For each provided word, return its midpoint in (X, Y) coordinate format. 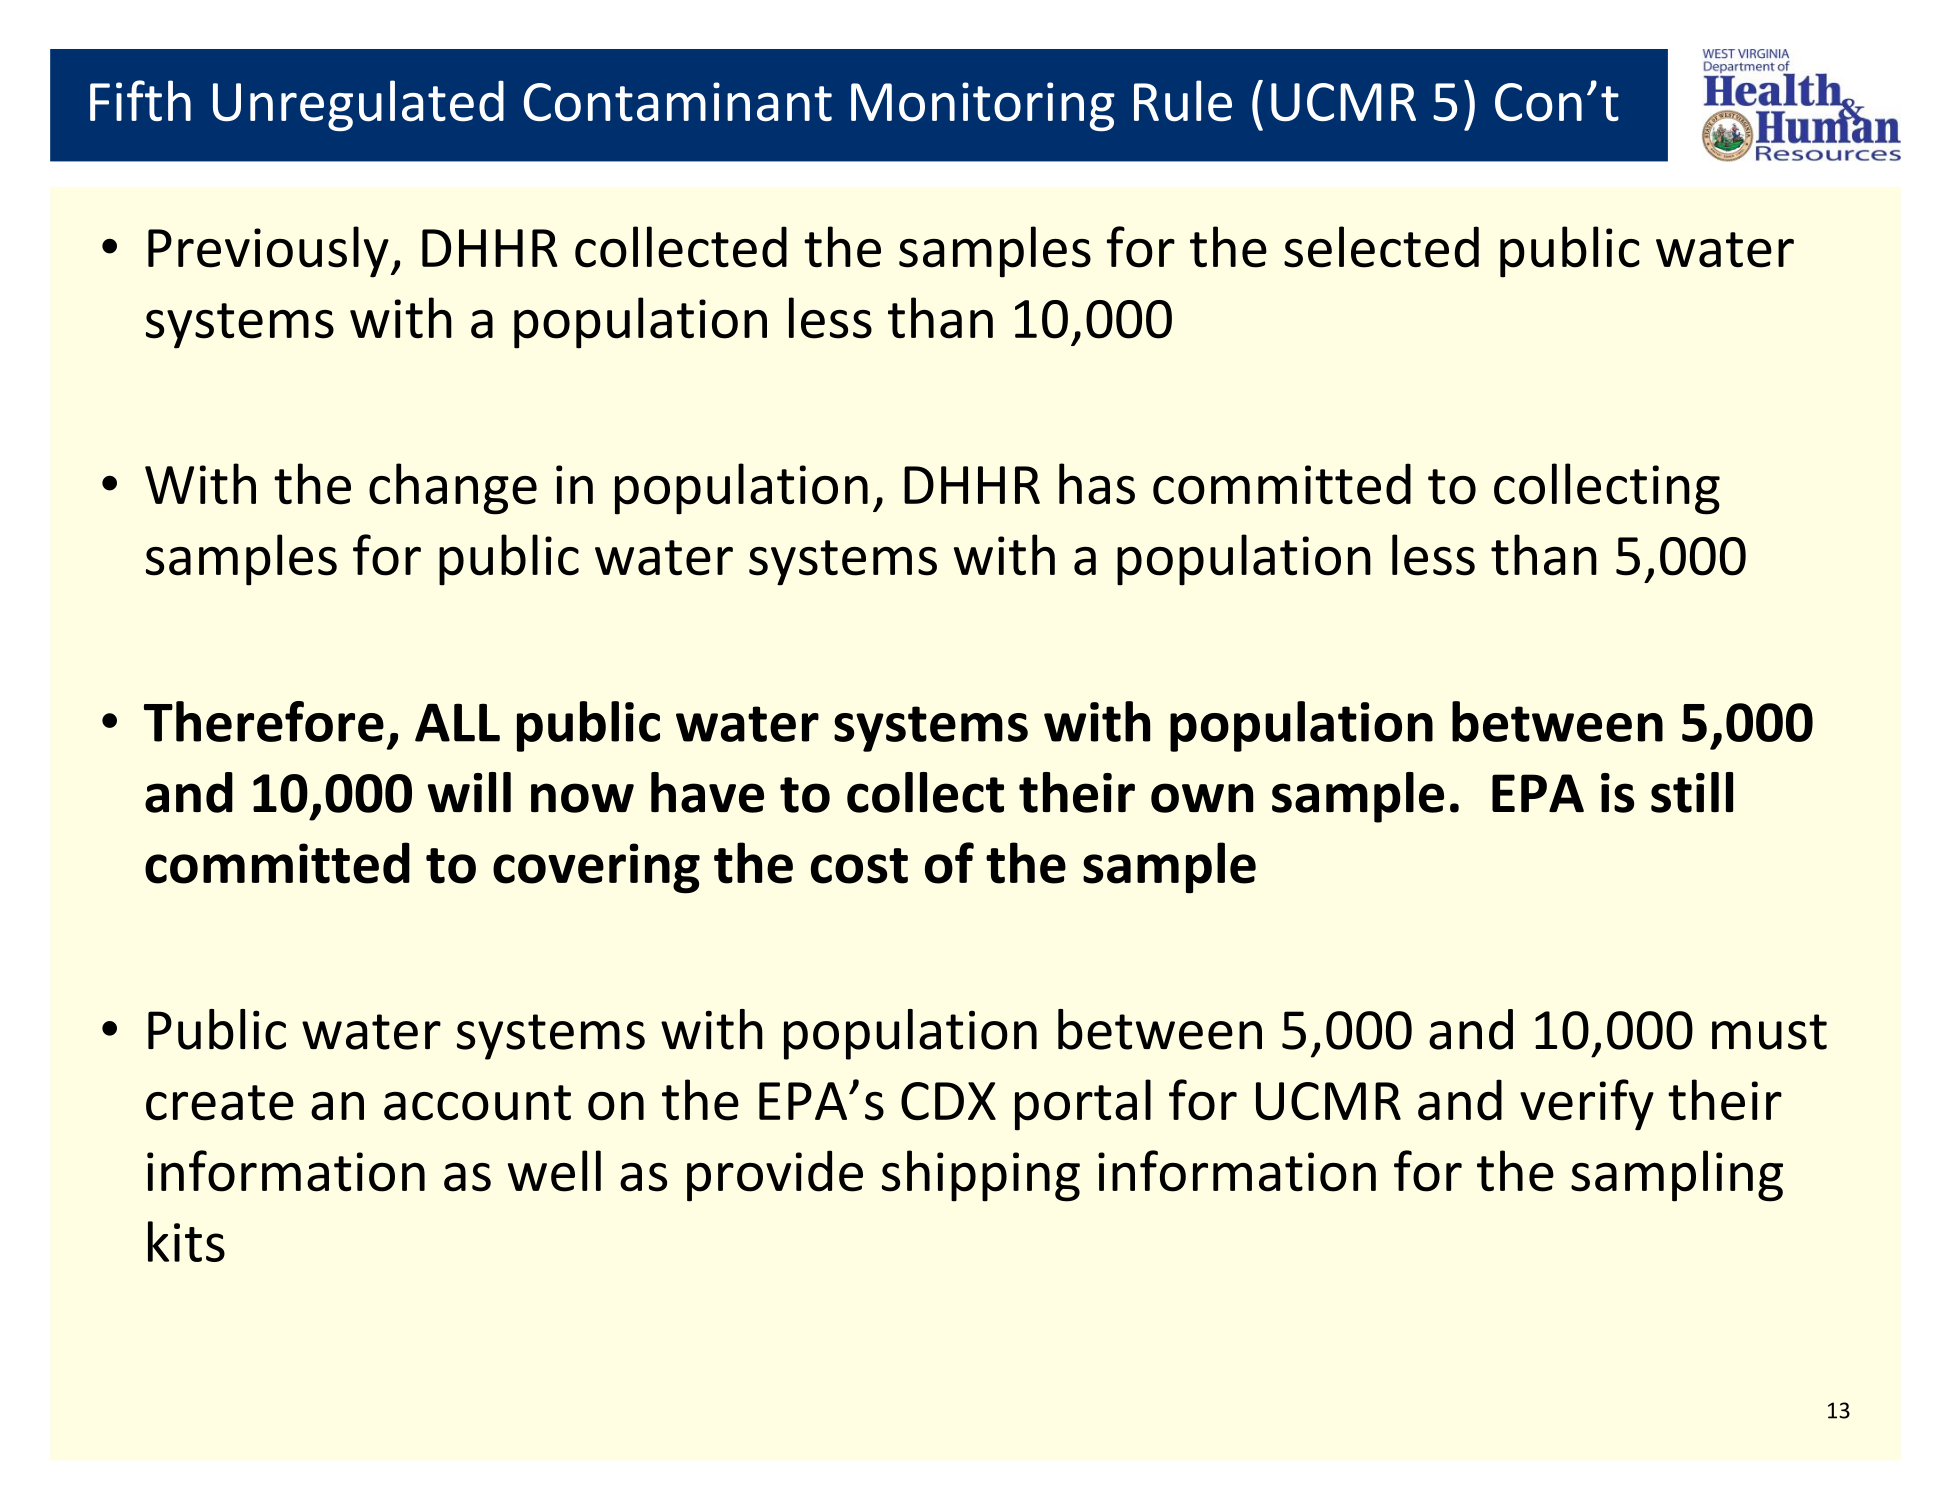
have (707, 792)
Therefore (264, 721)
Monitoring (983, 107)
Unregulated (358, 106)
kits (186, 1241)
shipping (981, 1176)
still (1692, 792)
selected (1381, 247)
